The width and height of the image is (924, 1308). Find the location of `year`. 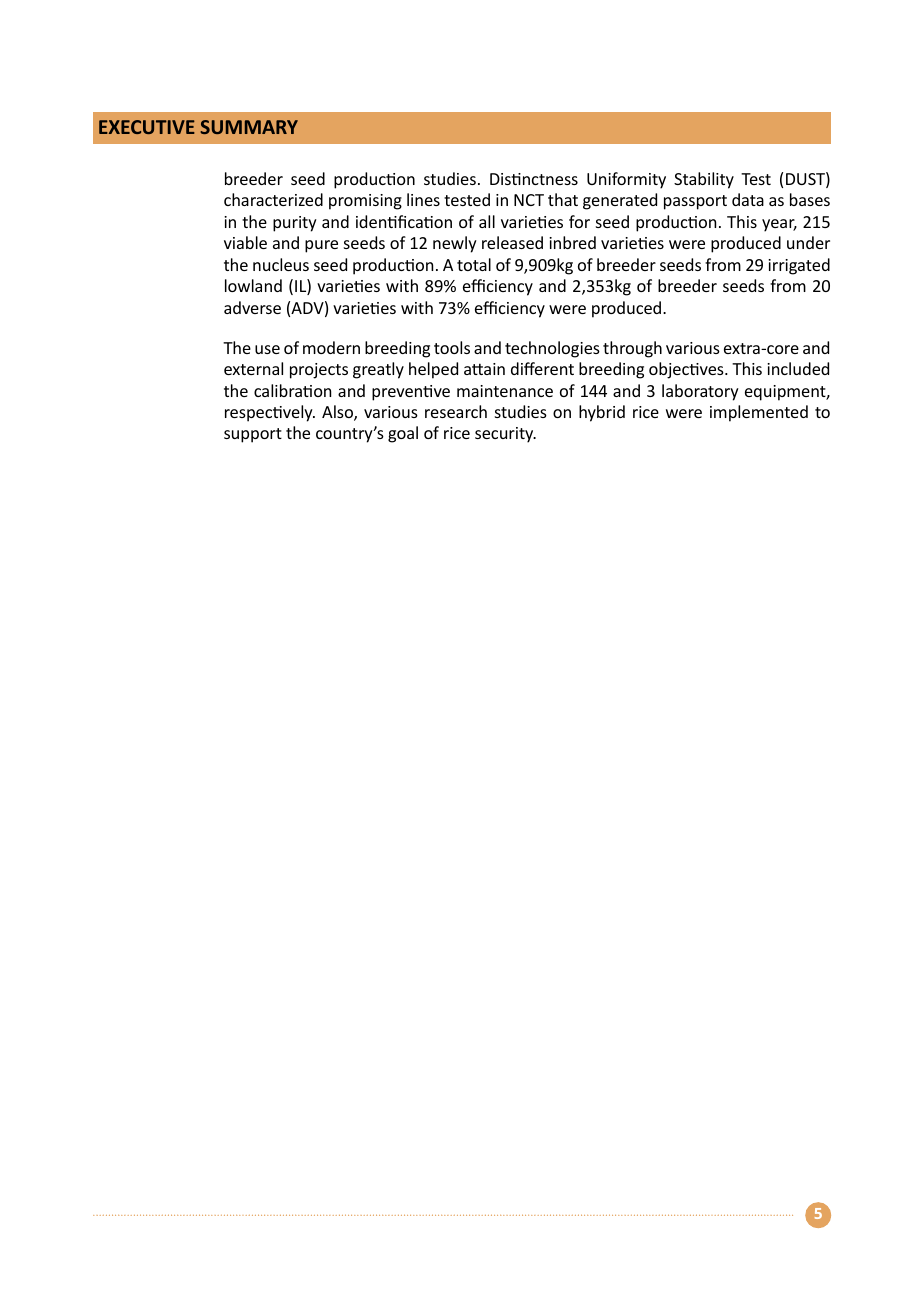

year is located at coordinates (779, 225).
